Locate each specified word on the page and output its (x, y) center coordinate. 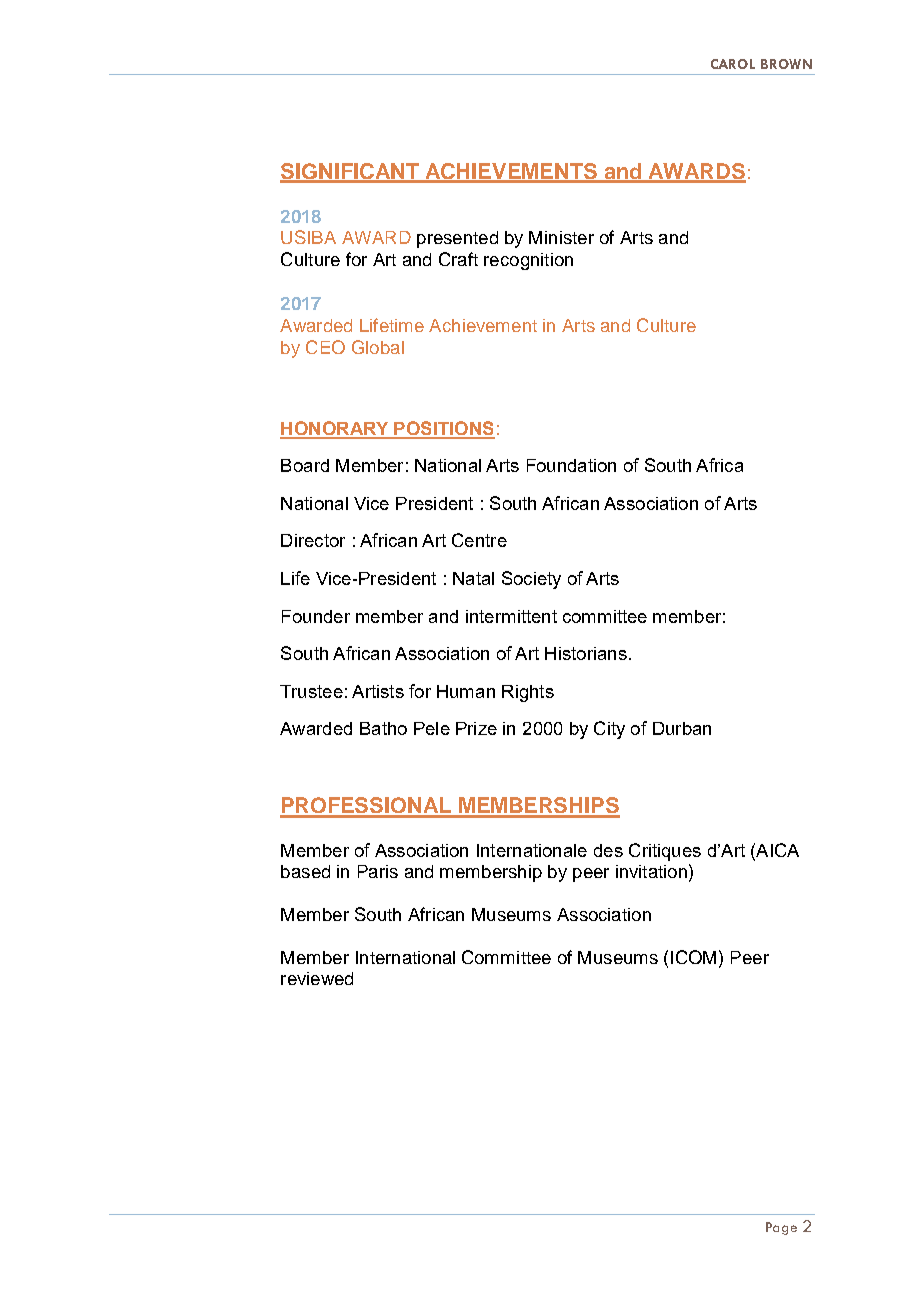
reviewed (317, 978)
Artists (378, 691)
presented (457, 239)
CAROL (733, 64)
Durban (682, 728)
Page (781, 1228)
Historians (586, 653)
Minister (561, 237)
